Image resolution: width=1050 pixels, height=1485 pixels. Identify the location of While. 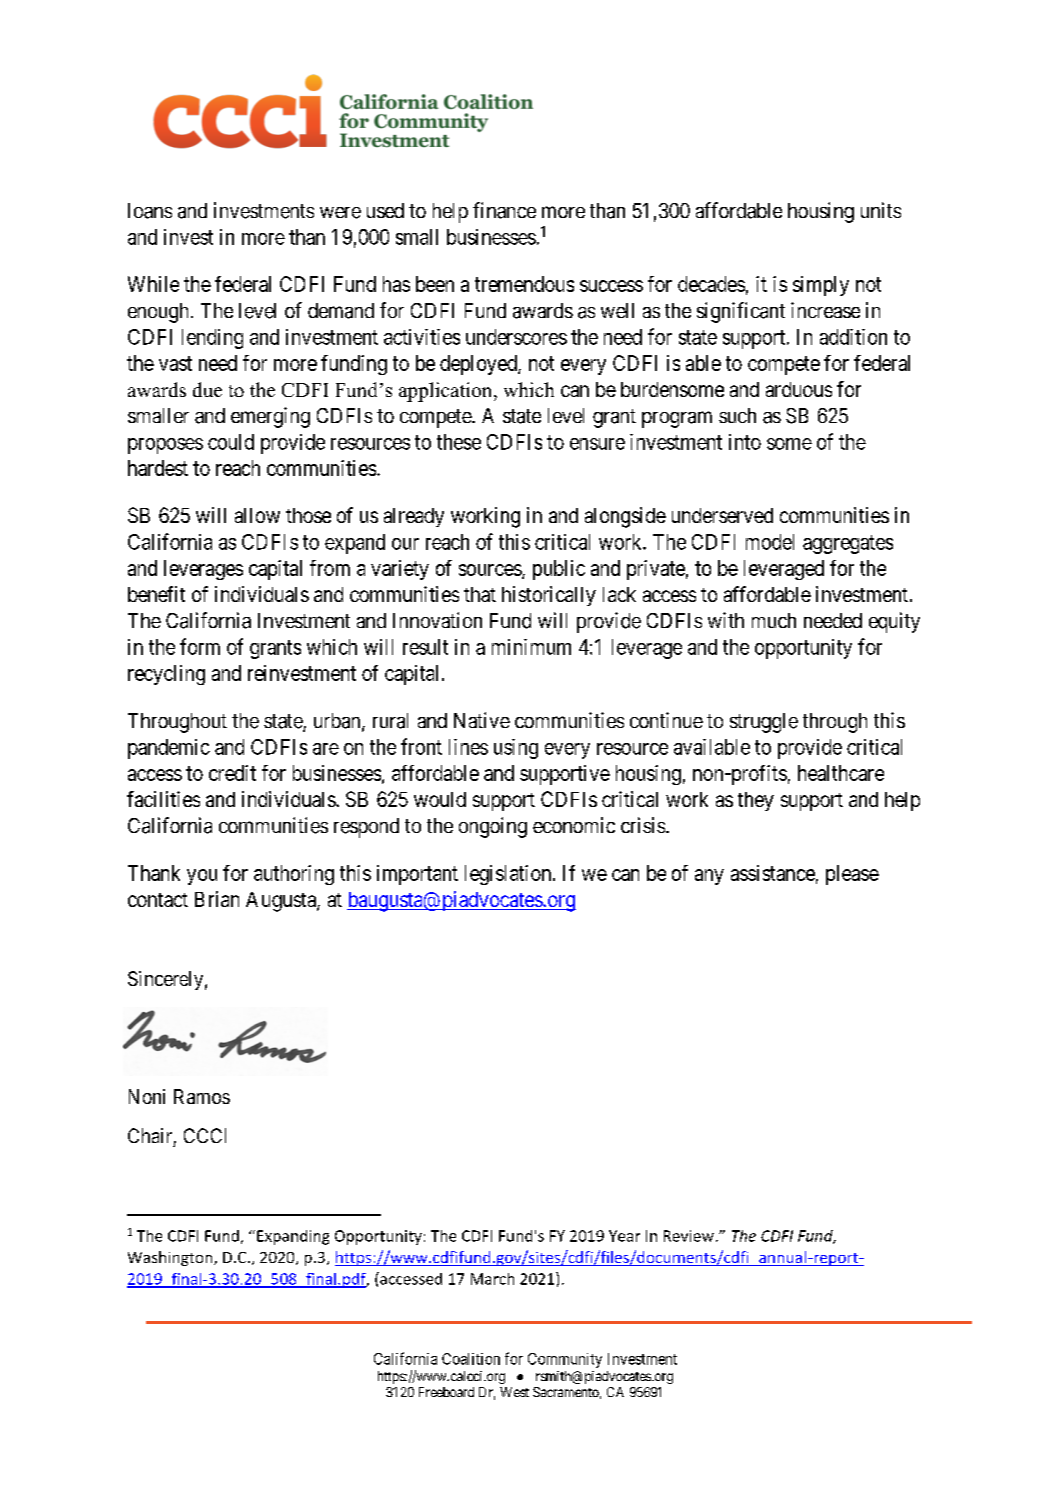
(153, 284).
